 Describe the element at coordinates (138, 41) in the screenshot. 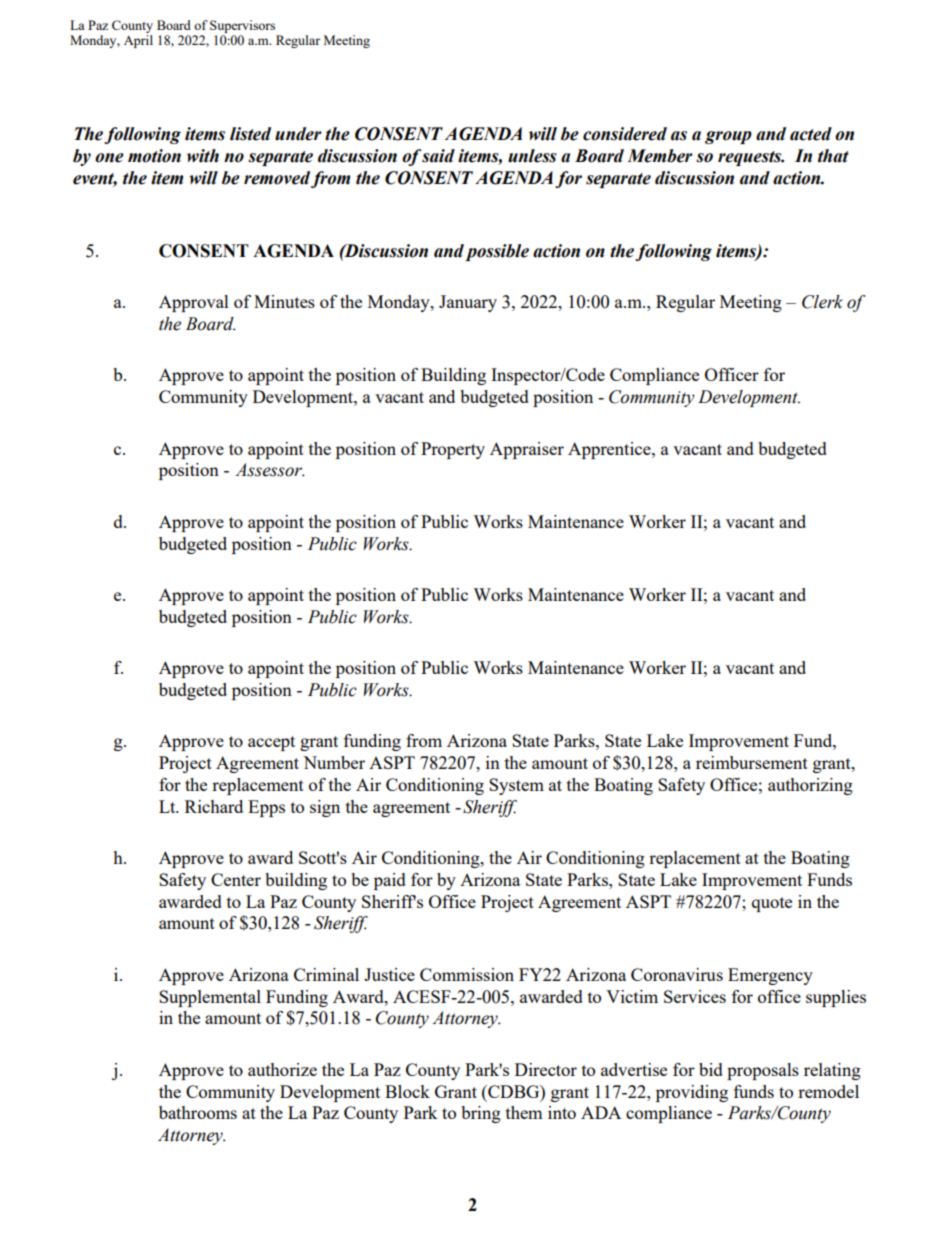

I see `April` at that location.
